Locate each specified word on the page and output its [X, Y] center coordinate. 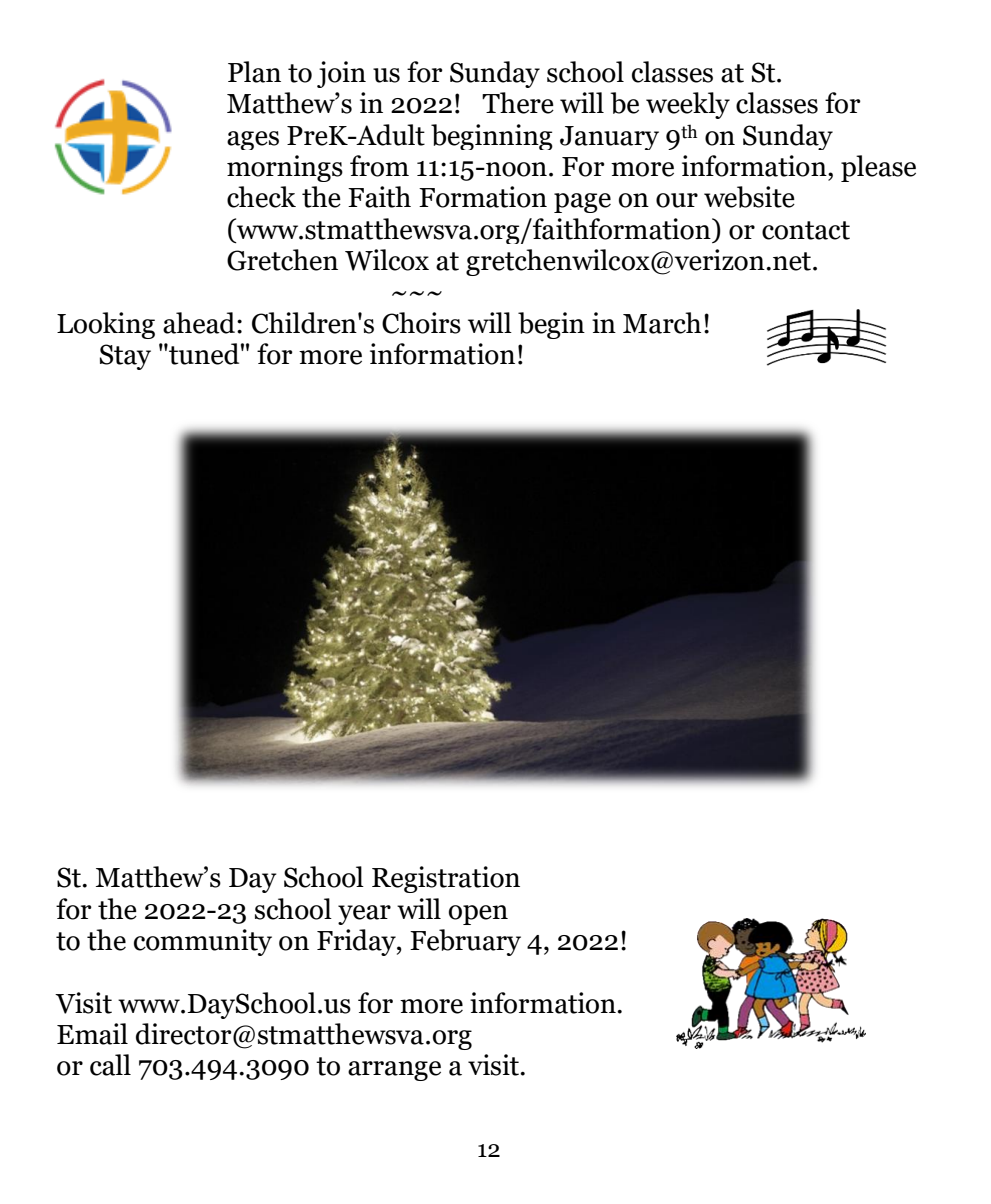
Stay [125, 357]
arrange [394, 1071]
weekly [688, 105]
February [465, 942]
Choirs [421, 323]
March [662, 323]
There [518, 103]
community [203, 942]
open [478, 915]
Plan [254, 72]
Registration [446, 879]
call [110, 1065]
